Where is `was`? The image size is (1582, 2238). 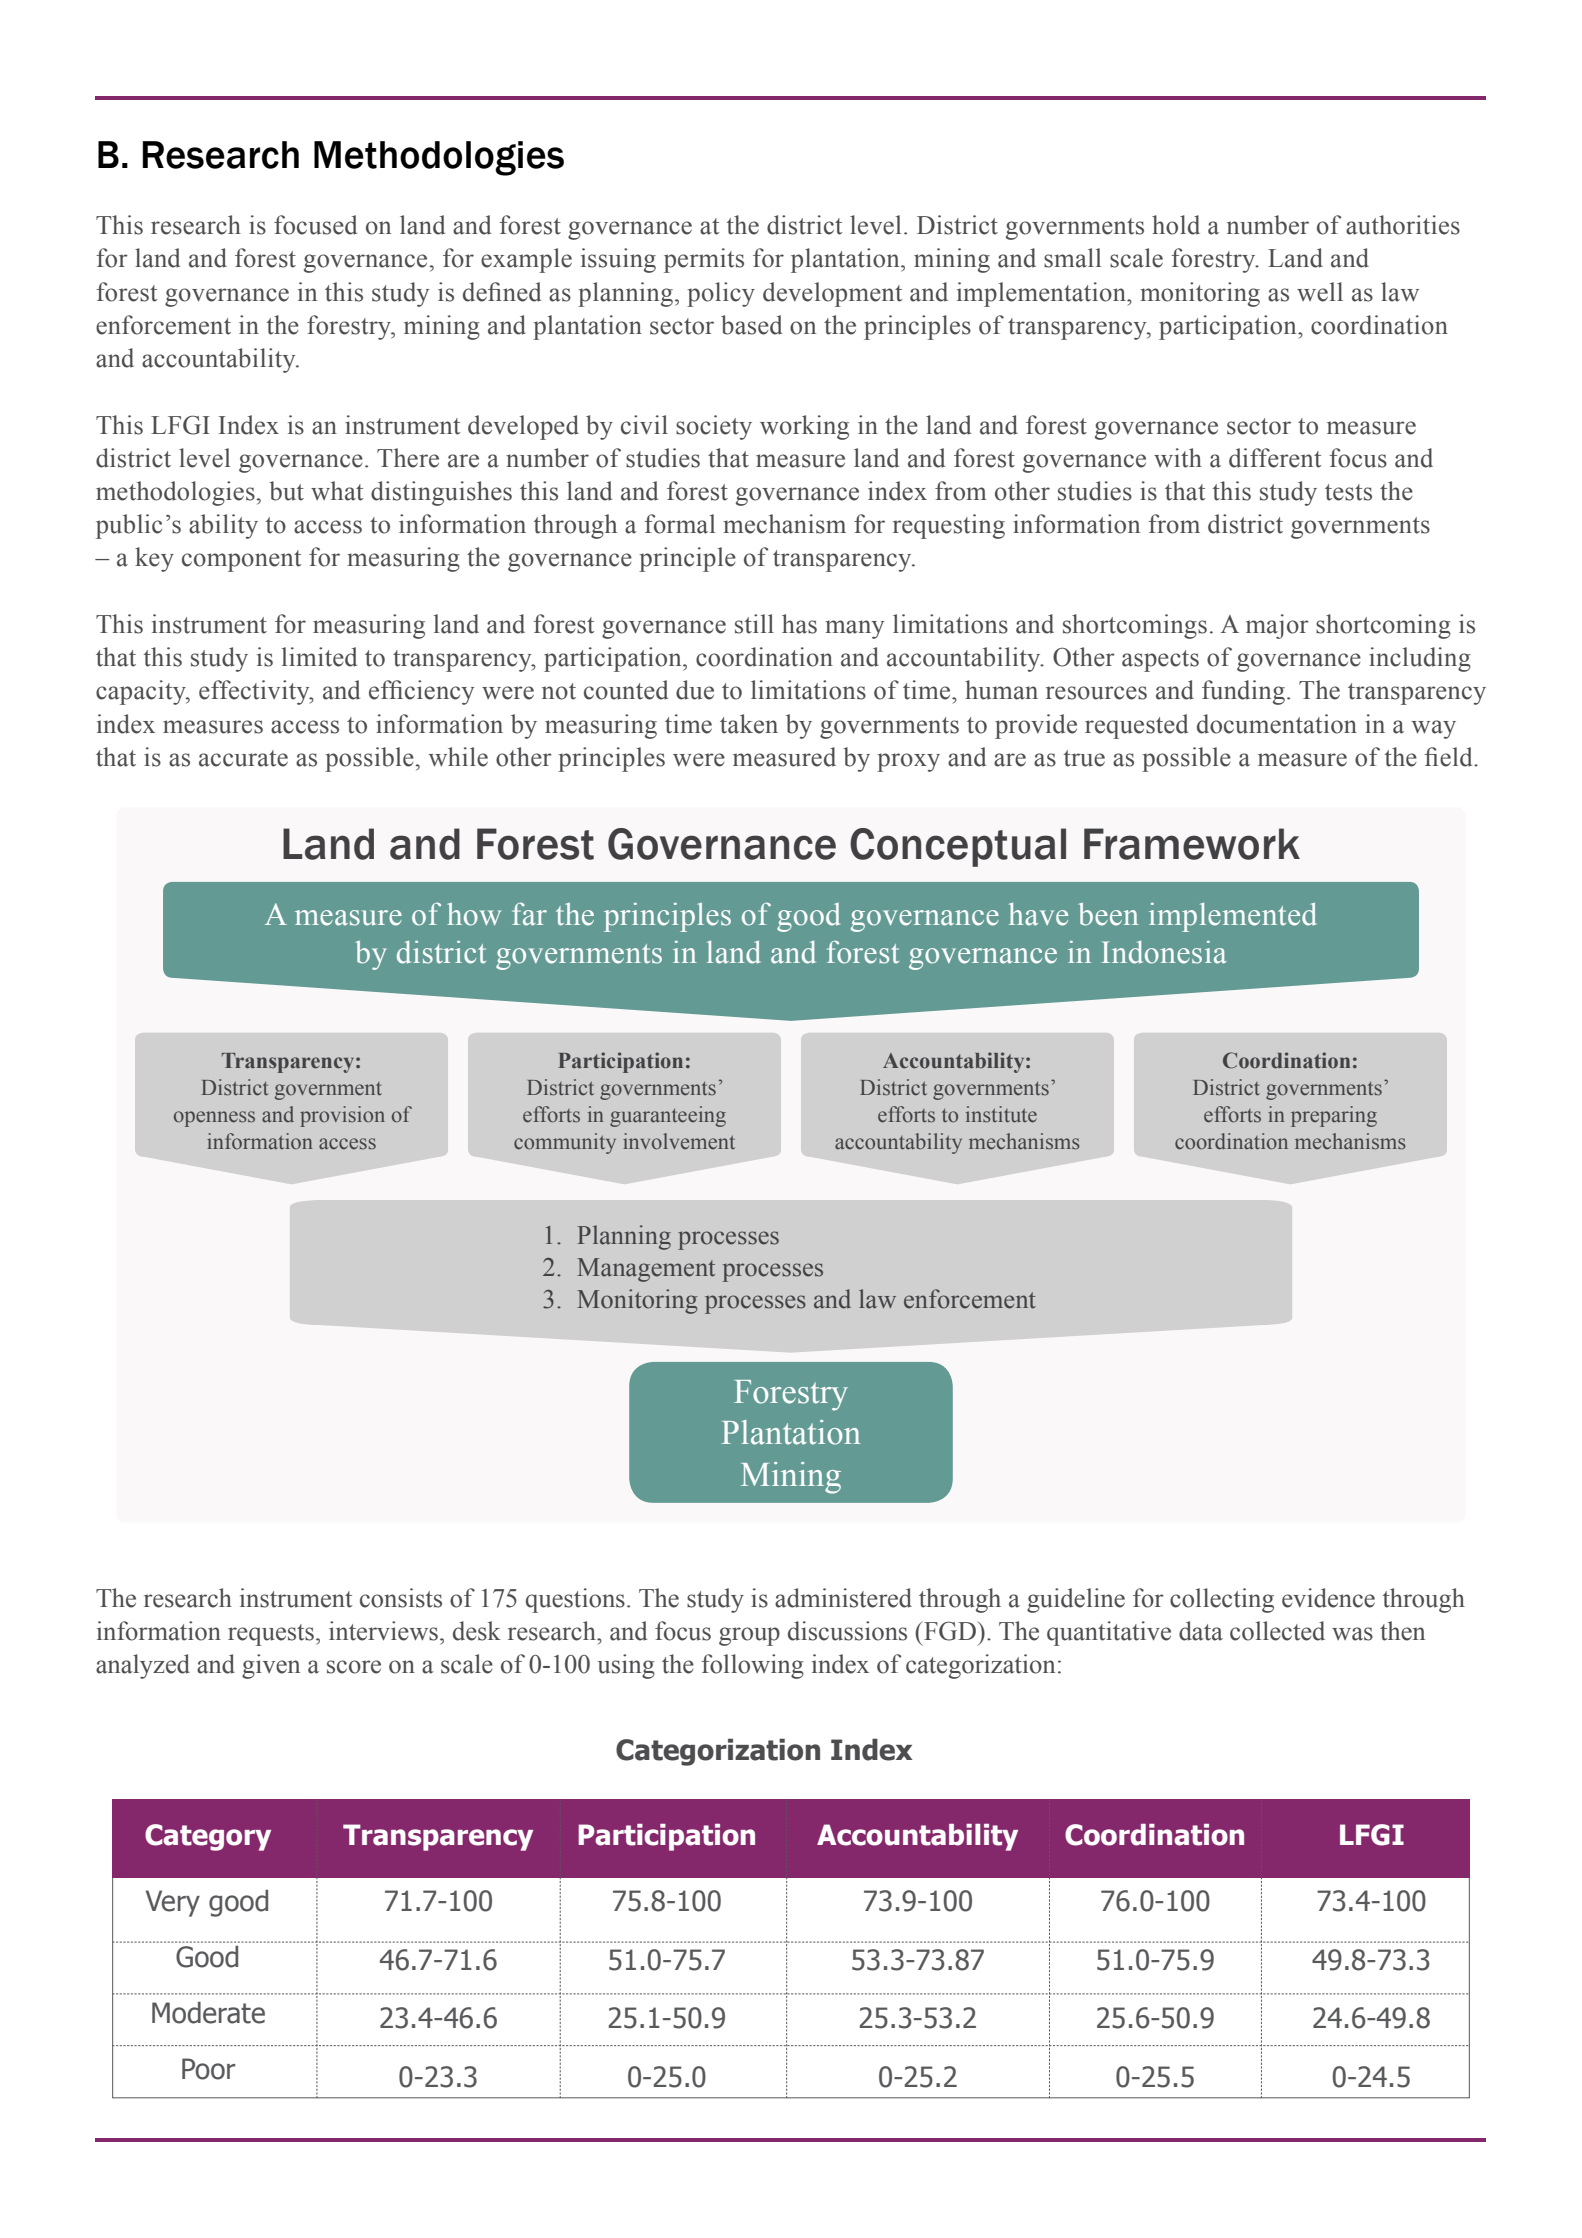 was is located at coordinates (1352, 1634).
